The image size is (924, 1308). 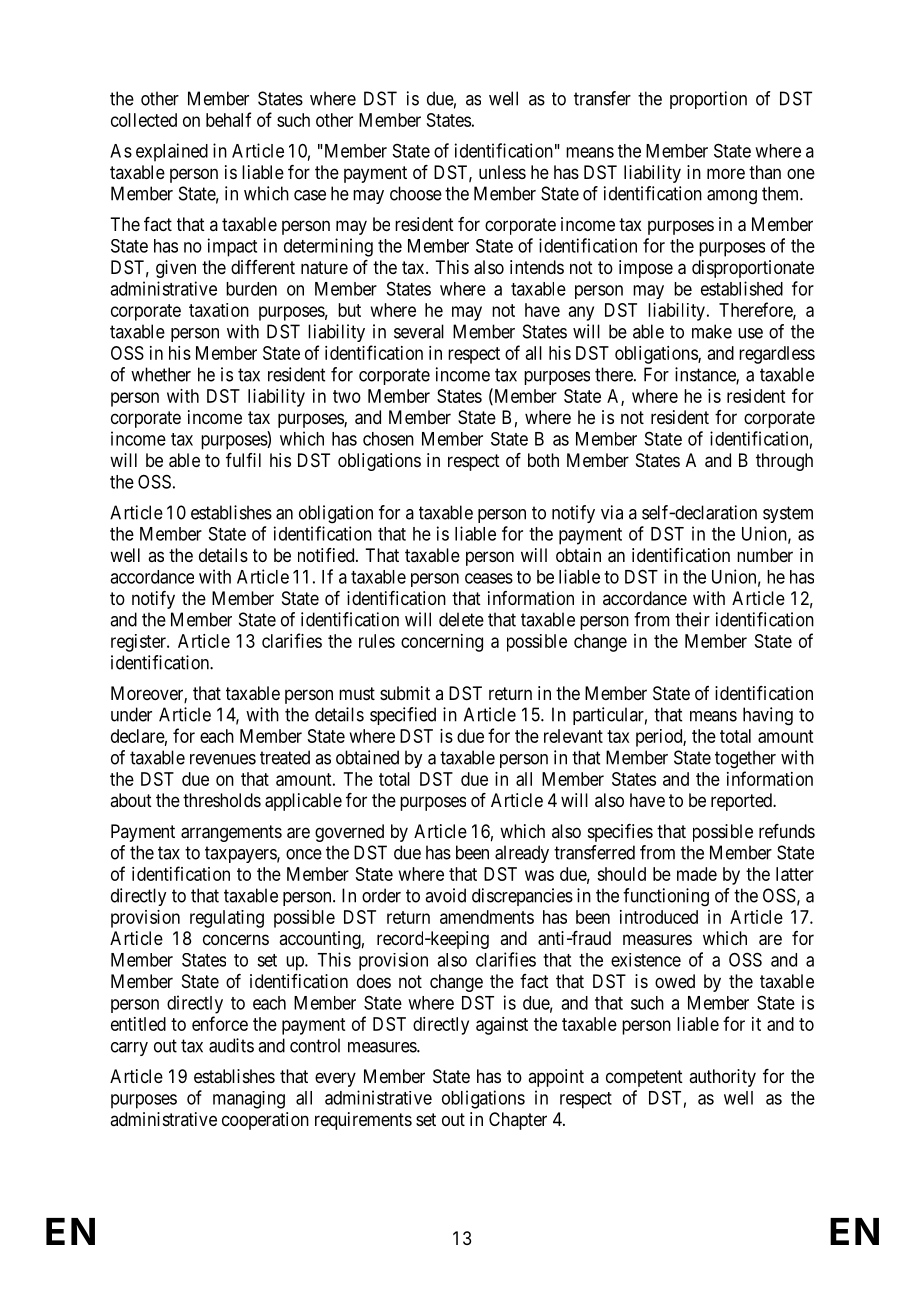 I want to click on than, so click(x=765, y=172).
